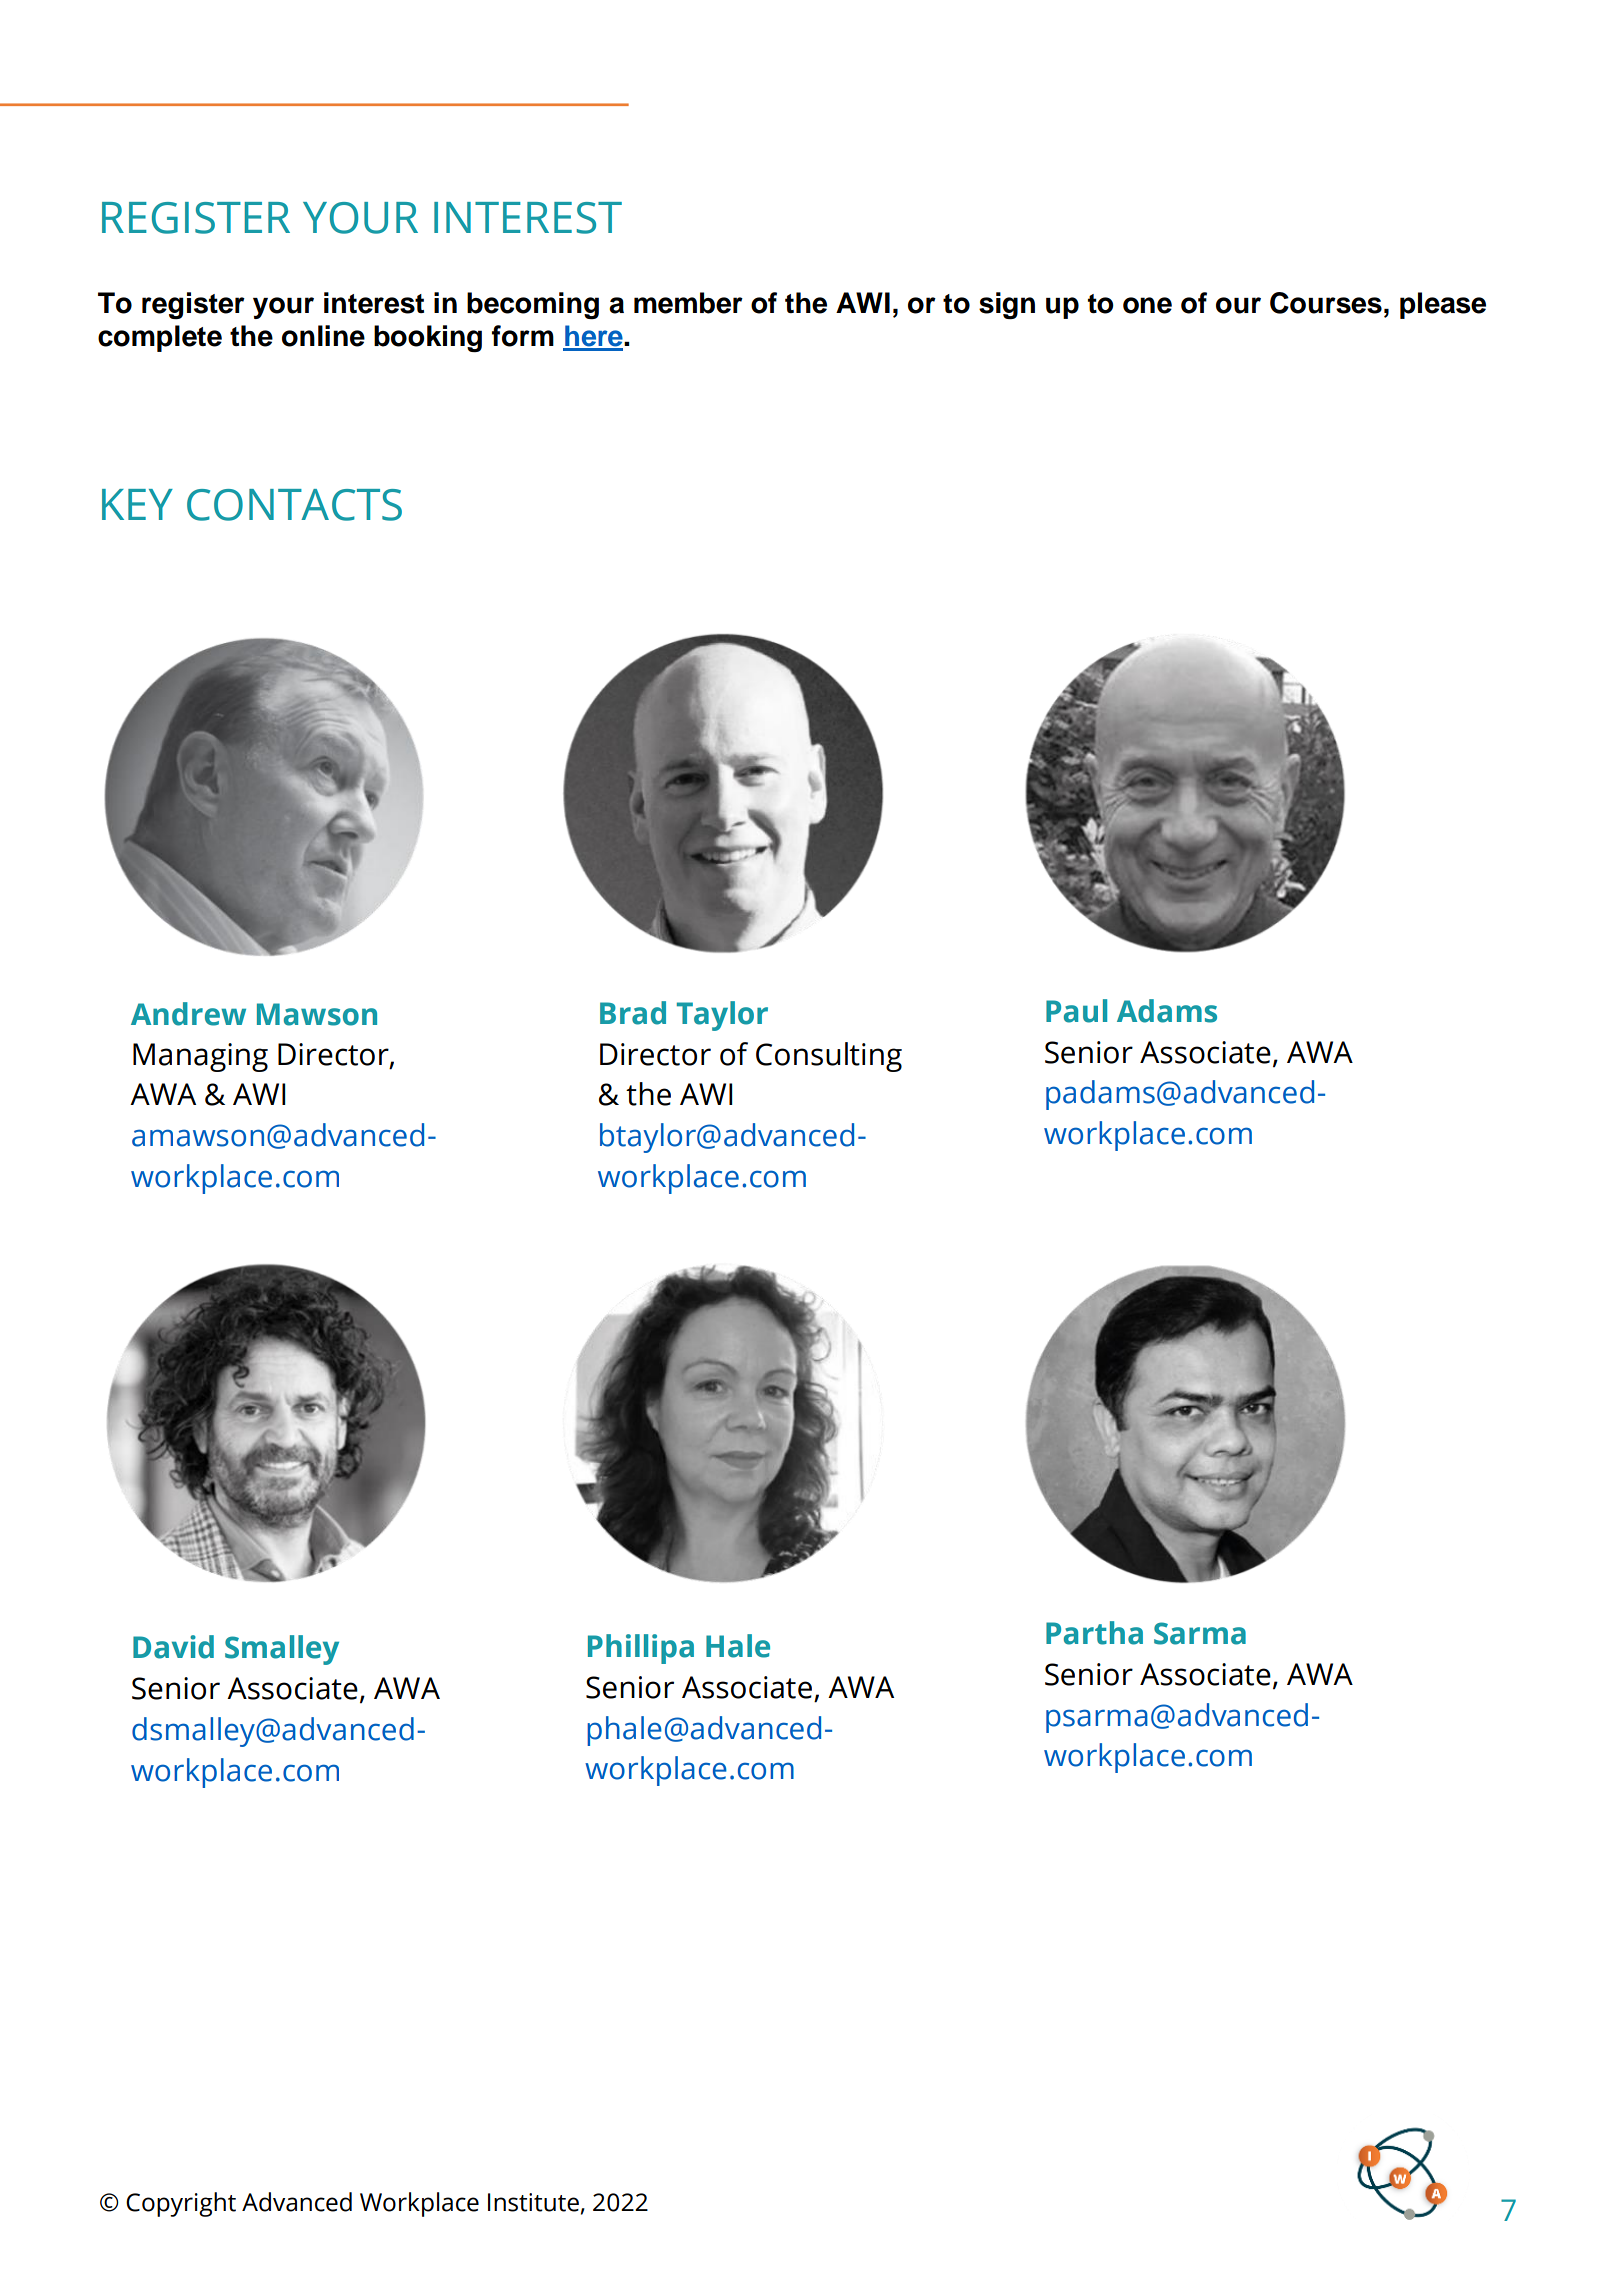  I want to click on Managing, so click(200, 1057).
